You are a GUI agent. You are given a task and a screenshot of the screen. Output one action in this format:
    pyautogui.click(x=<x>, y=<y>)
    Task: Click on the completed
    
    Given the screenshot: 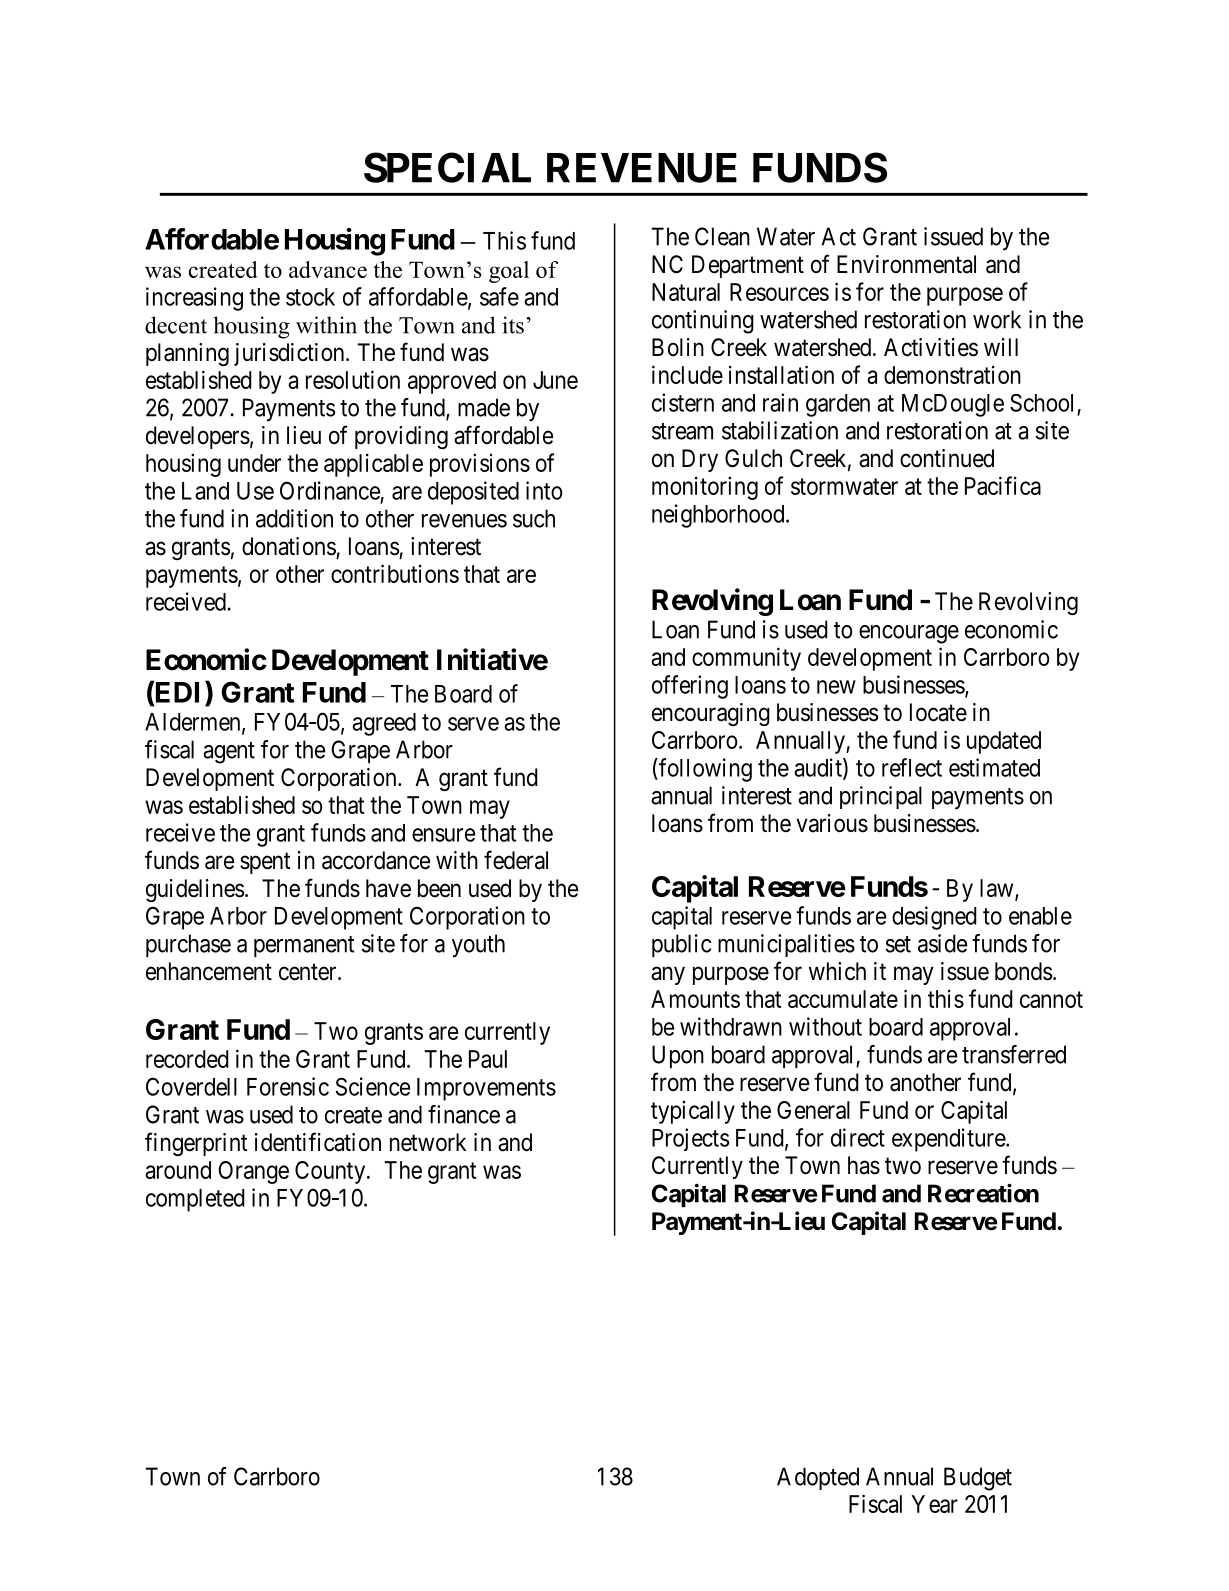 What is the action you would take?
    pyautogui.click(x=195, y=1200)
